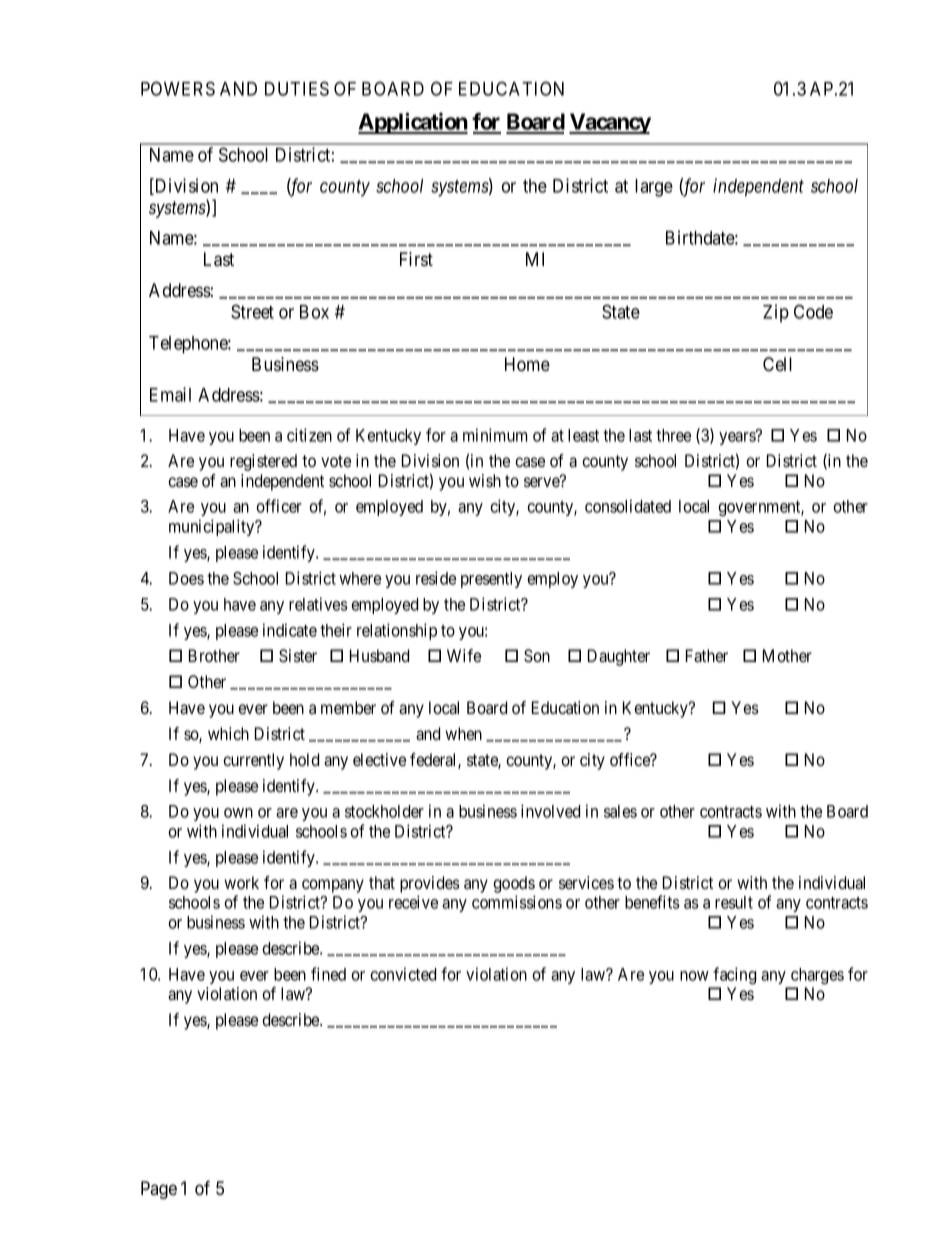  Describe the element at coordinates (654, 188) in the page. I see `large` at that location.
